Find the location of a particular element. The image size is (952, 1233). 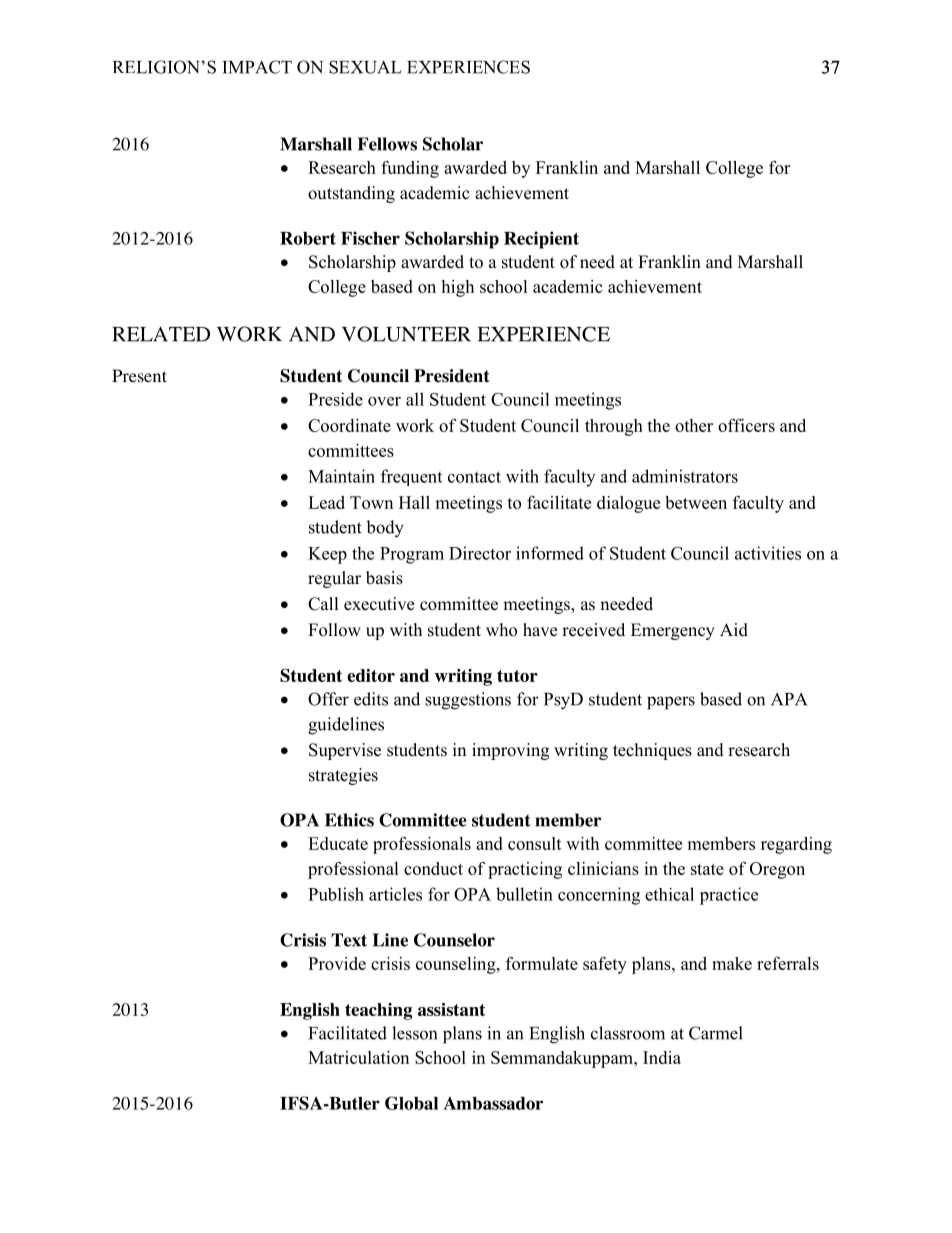

Recipient is located at coordinates (541, 240).
